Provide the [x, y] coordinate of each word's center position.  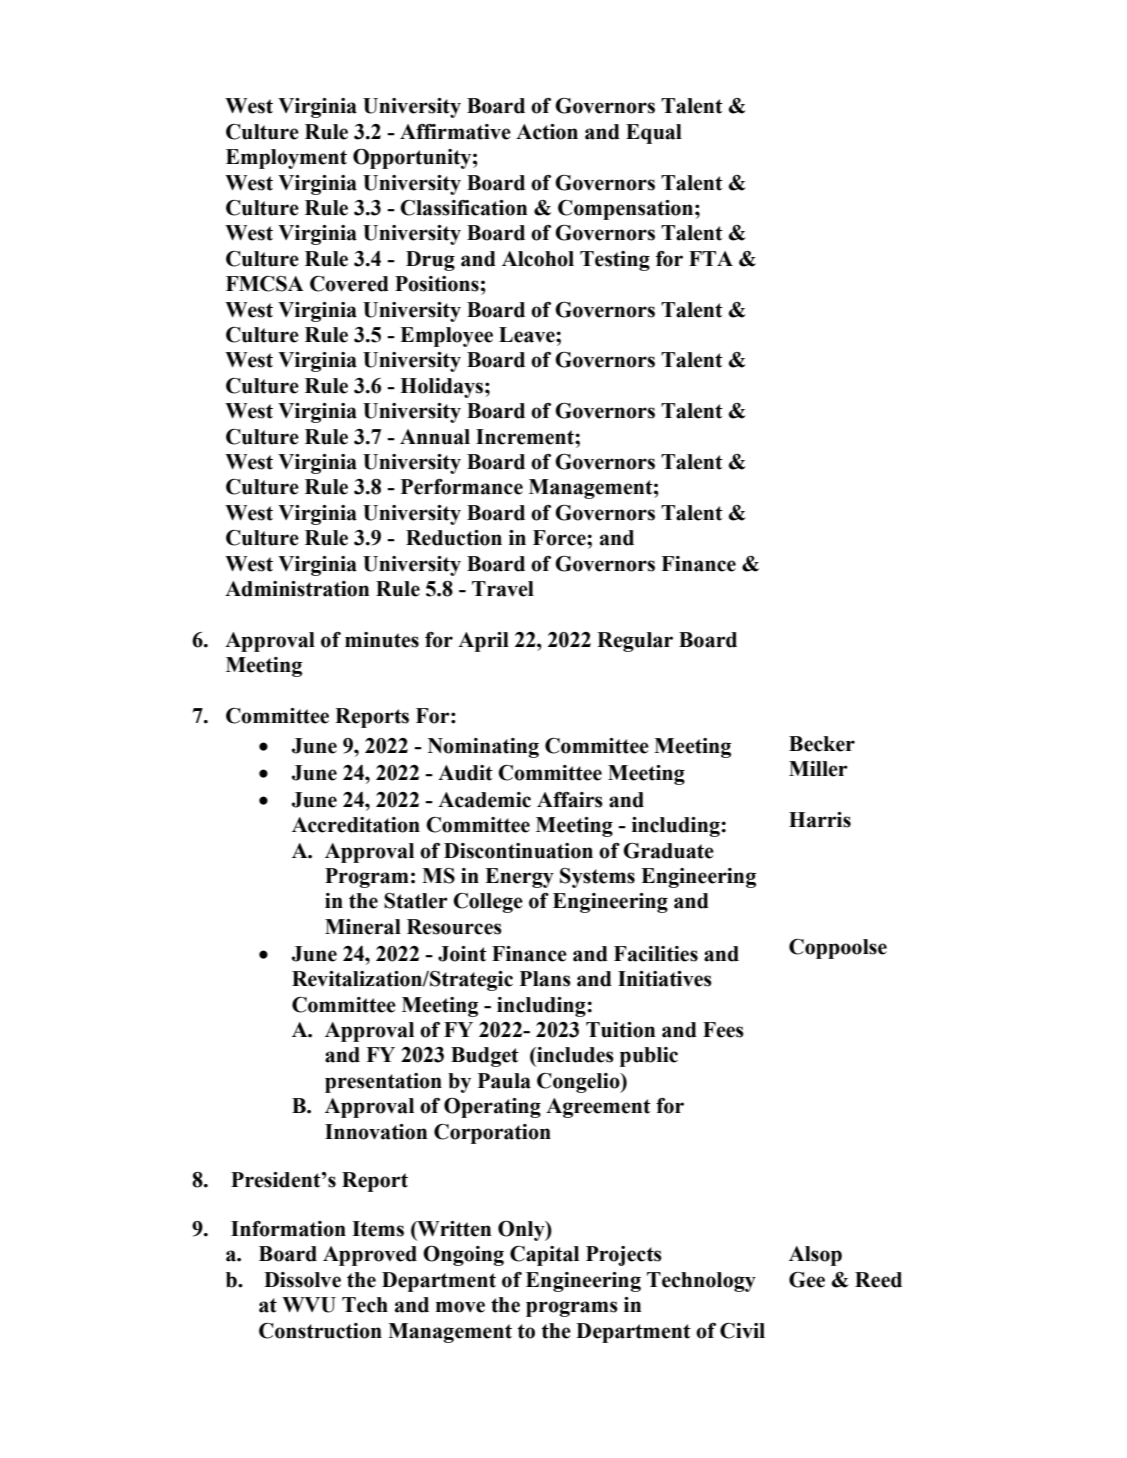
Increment [526, 437]
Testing [615, 261]
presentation [383, 1083]
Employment [286, 159]
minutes [382, 640]
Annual [435, 437]
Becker [822, 744]
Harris [820, 820]
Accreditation [356, 825]
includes [574, 1055]
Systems [597, 878]
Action [547, 132]
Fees [723, 1030]
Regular [635, 642]
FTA [711, 258]
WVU [309, 1305]
